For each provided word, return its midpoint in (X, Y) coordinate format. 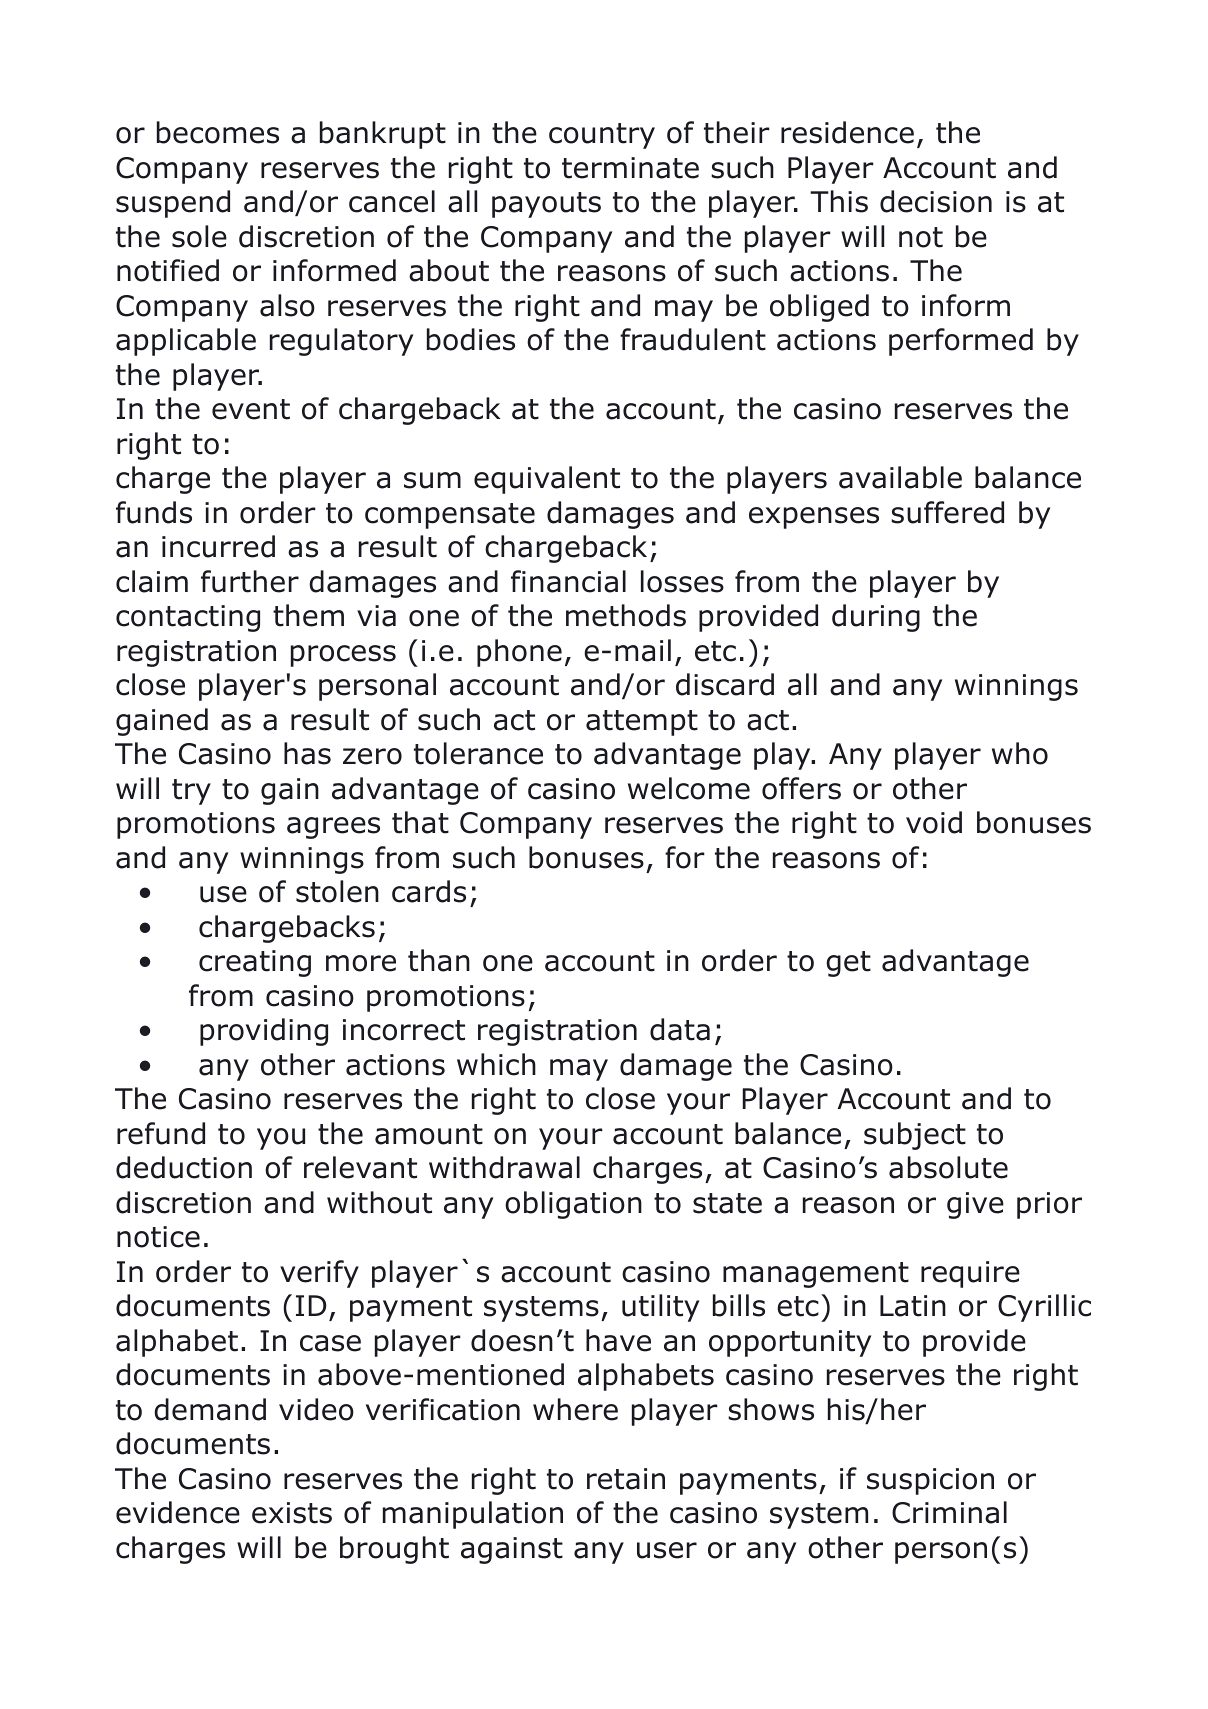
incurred (218, 546)
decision (936, 201)
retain (626, 1479)
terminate (630, 168)
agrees (333, 828)
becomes (218, 132)
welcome (689, 788)
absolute (948, 1167)
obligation (573, 1205)
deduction (184, 1167)
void (934, 822)
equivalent (547, 480)
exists (292, 1513)
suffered (947, 512)
